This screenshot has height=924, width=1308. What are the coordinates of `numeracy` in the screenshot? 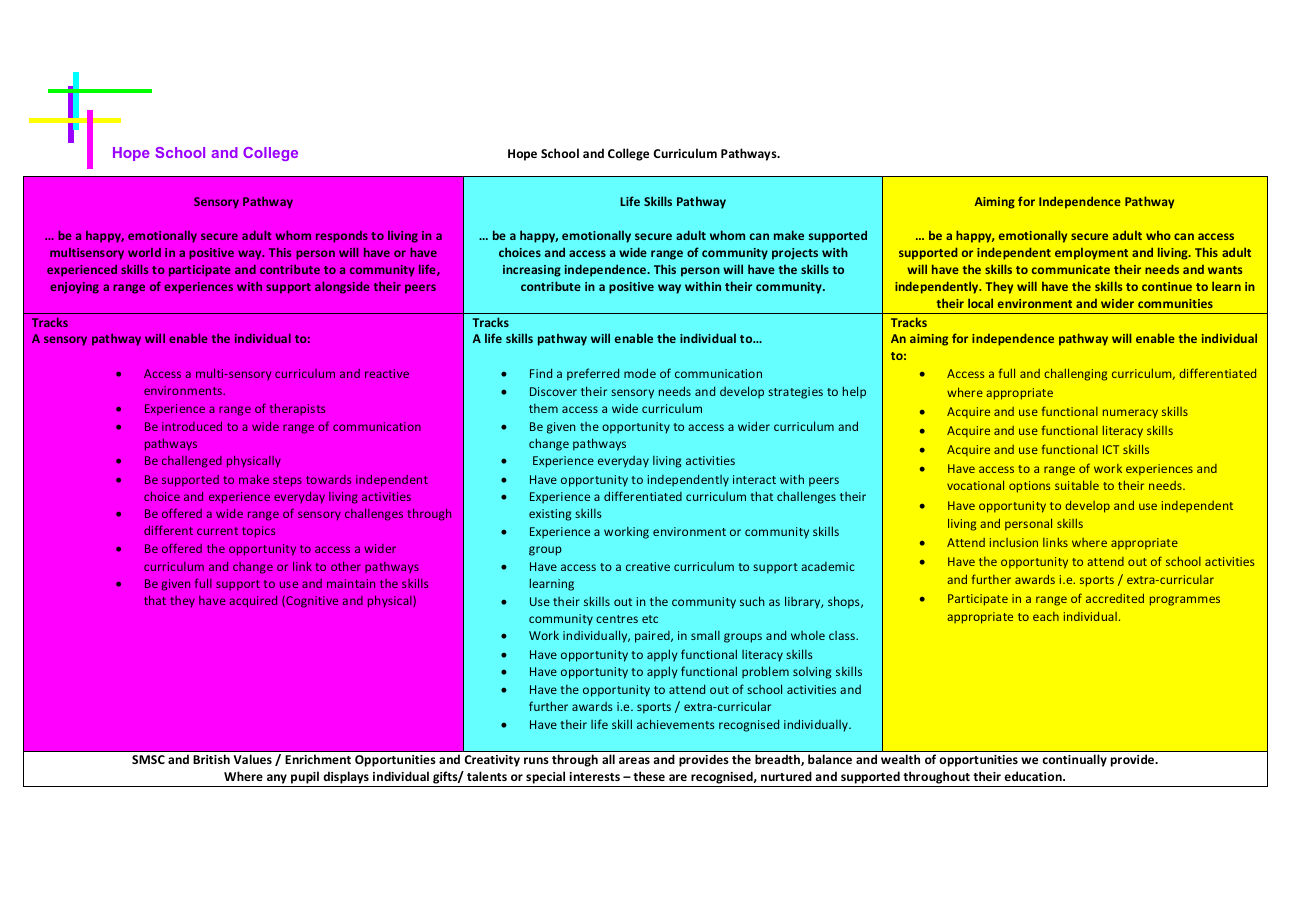 It's located at (1130, 414).
